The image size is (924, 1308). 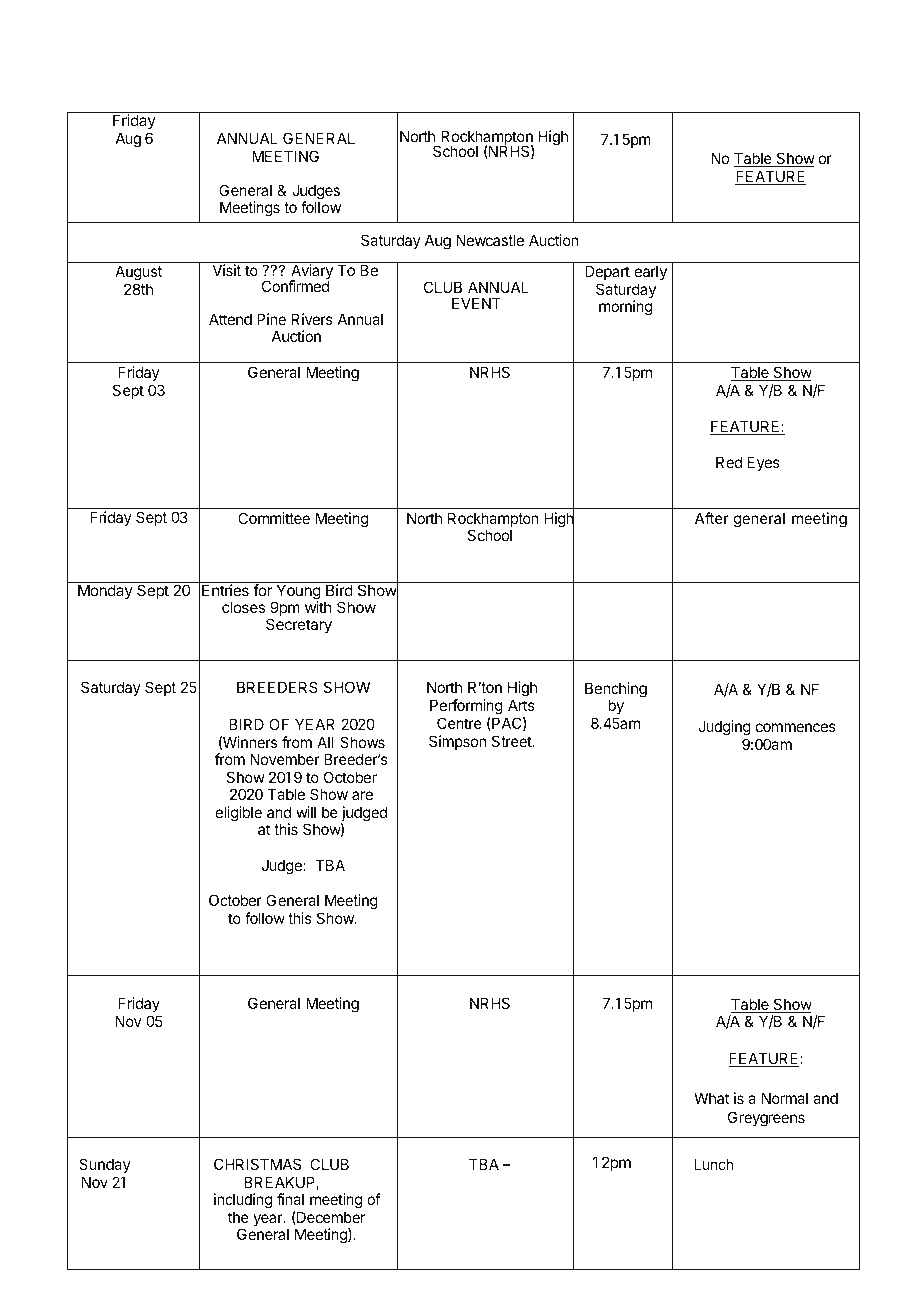 I want to click on eligible, so click(x=239, y=814).
